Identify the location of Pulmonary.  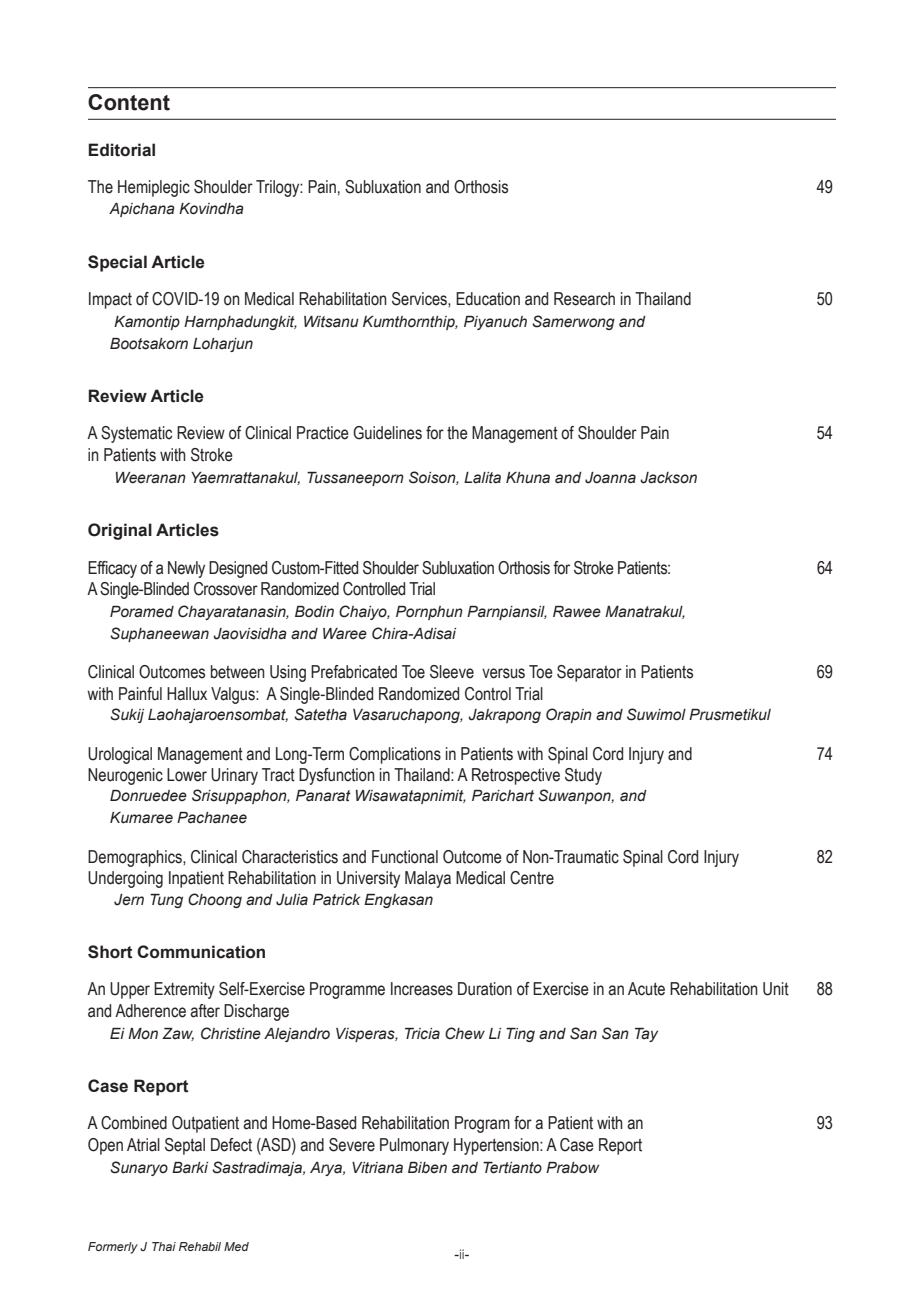
(414, 1146).
